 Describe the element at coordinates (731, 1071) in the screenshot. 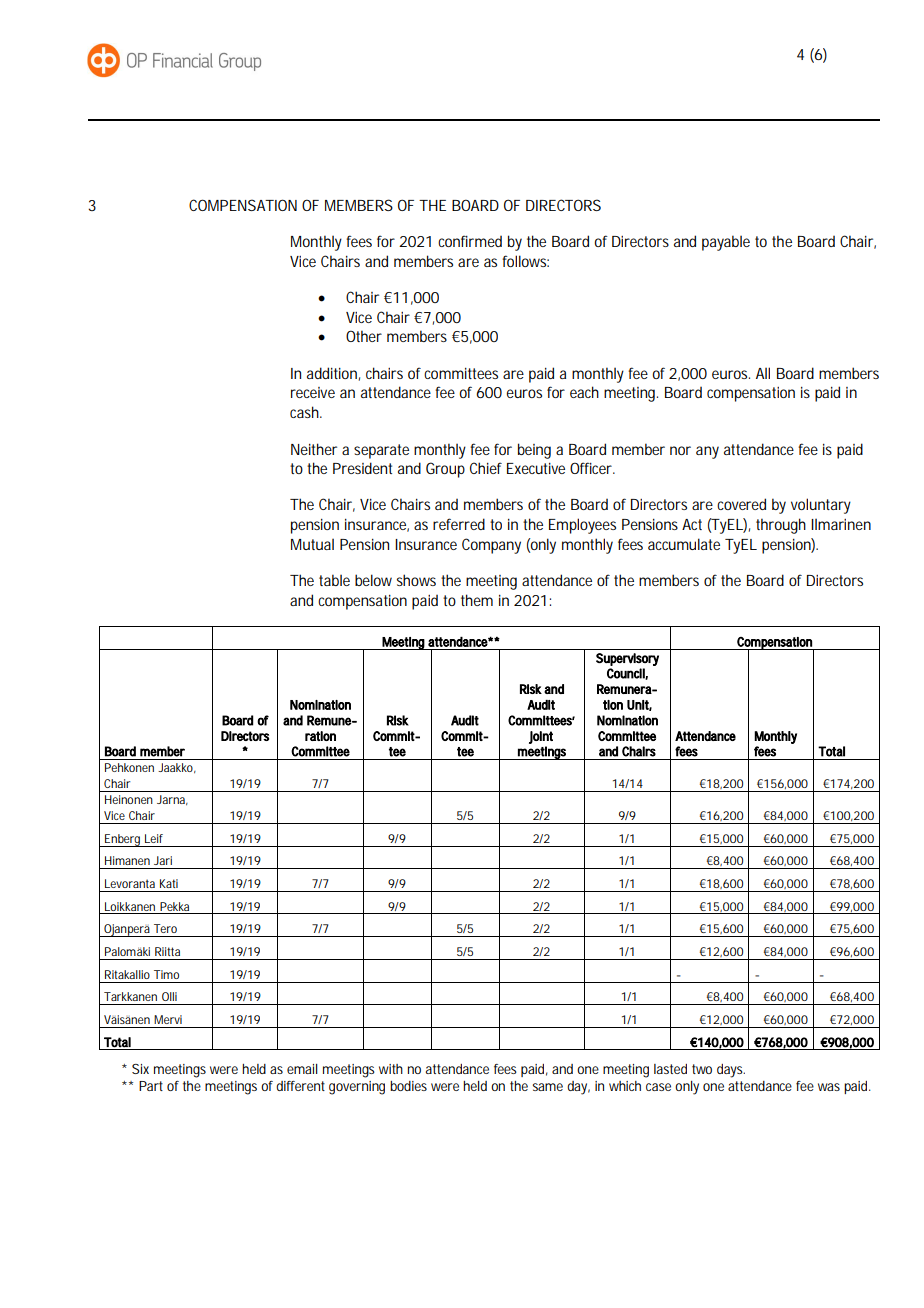

I see `days` at that location.
